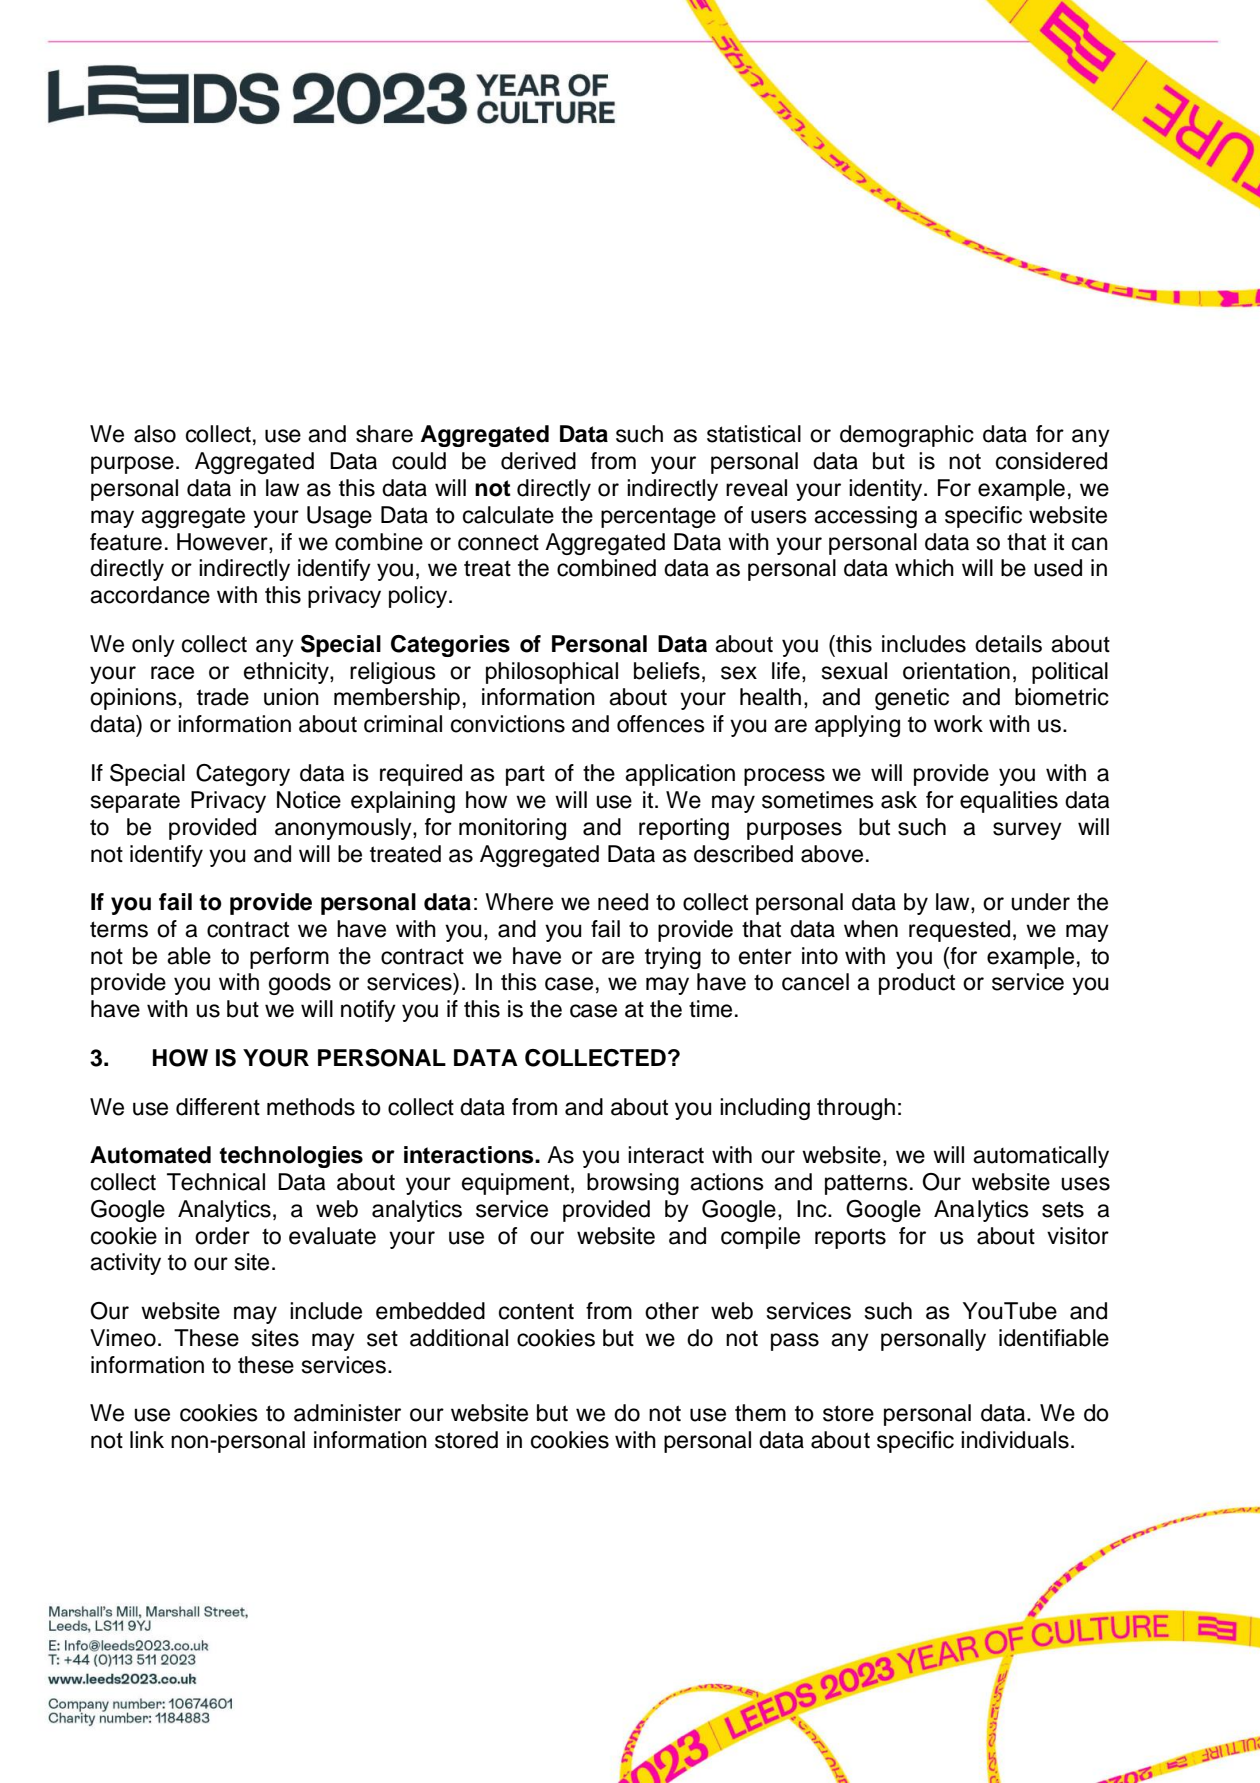 This document has width=1260, height=1783. Describe the element at coordinates (309, 800) in the document. I see `Notice` at that location.
